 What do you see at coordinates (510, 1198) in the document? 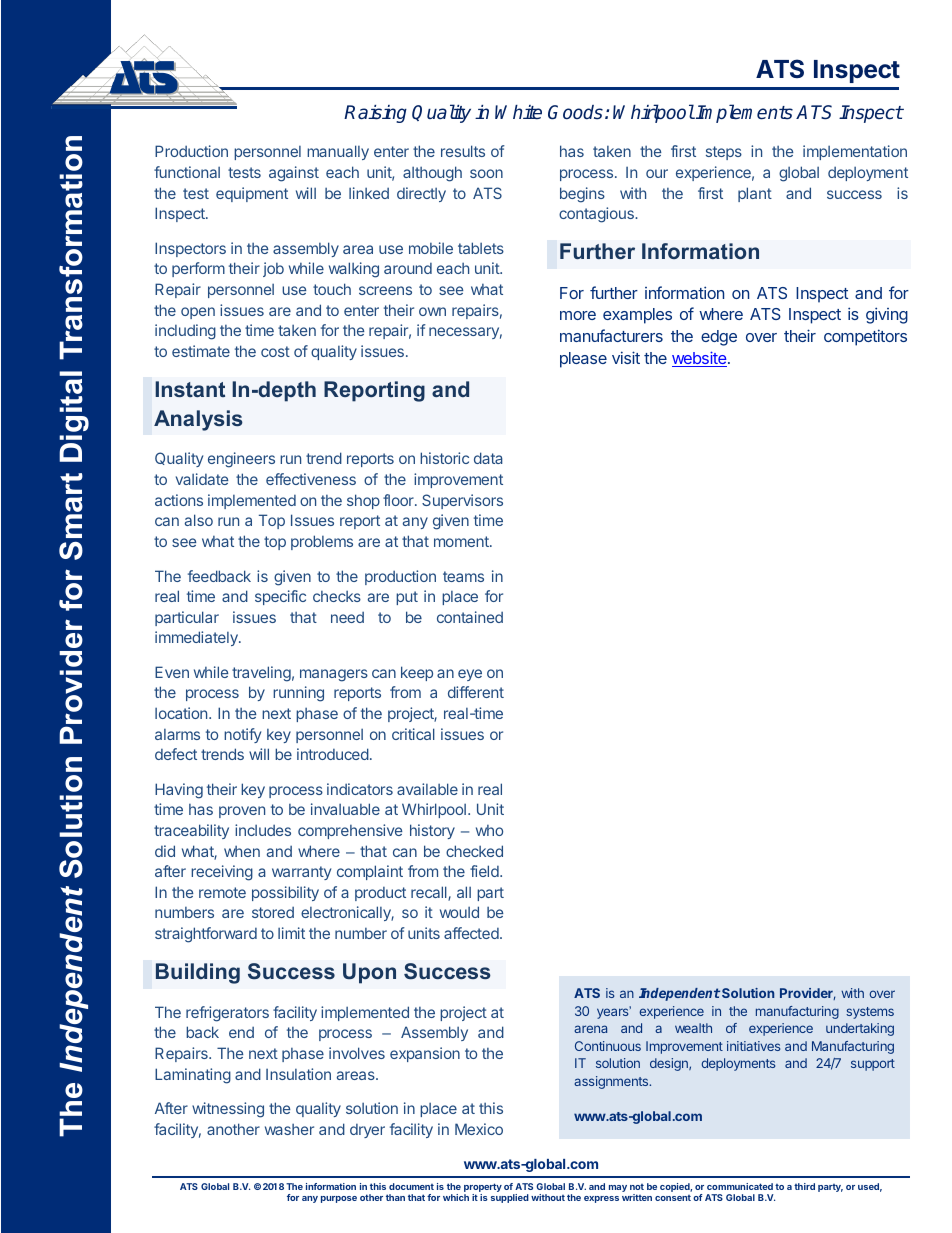
I see `supplied` at bounding box center [510, 1198].
